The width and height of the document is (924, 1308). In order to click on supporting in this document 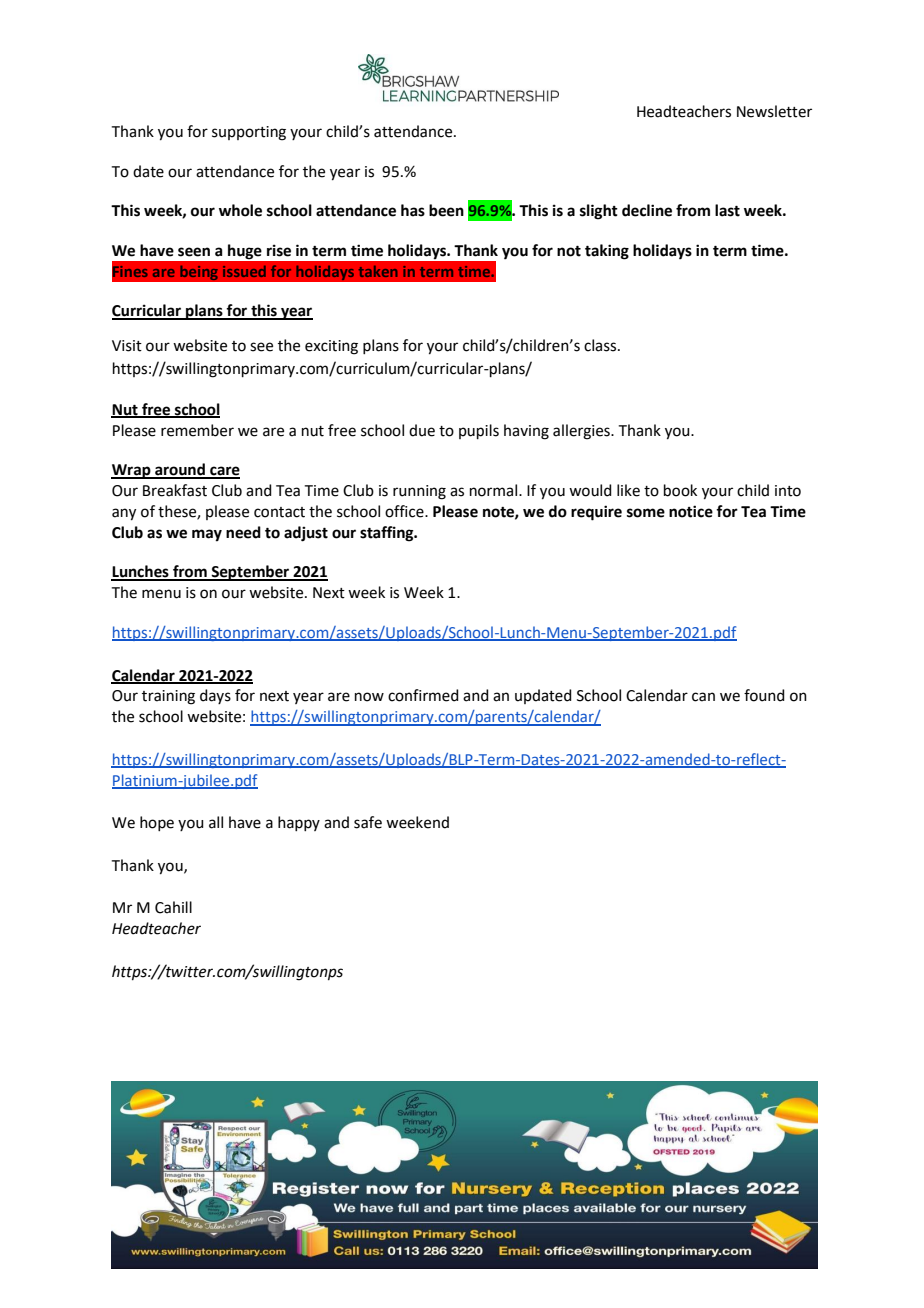, I will do `click(249, 133)`.
